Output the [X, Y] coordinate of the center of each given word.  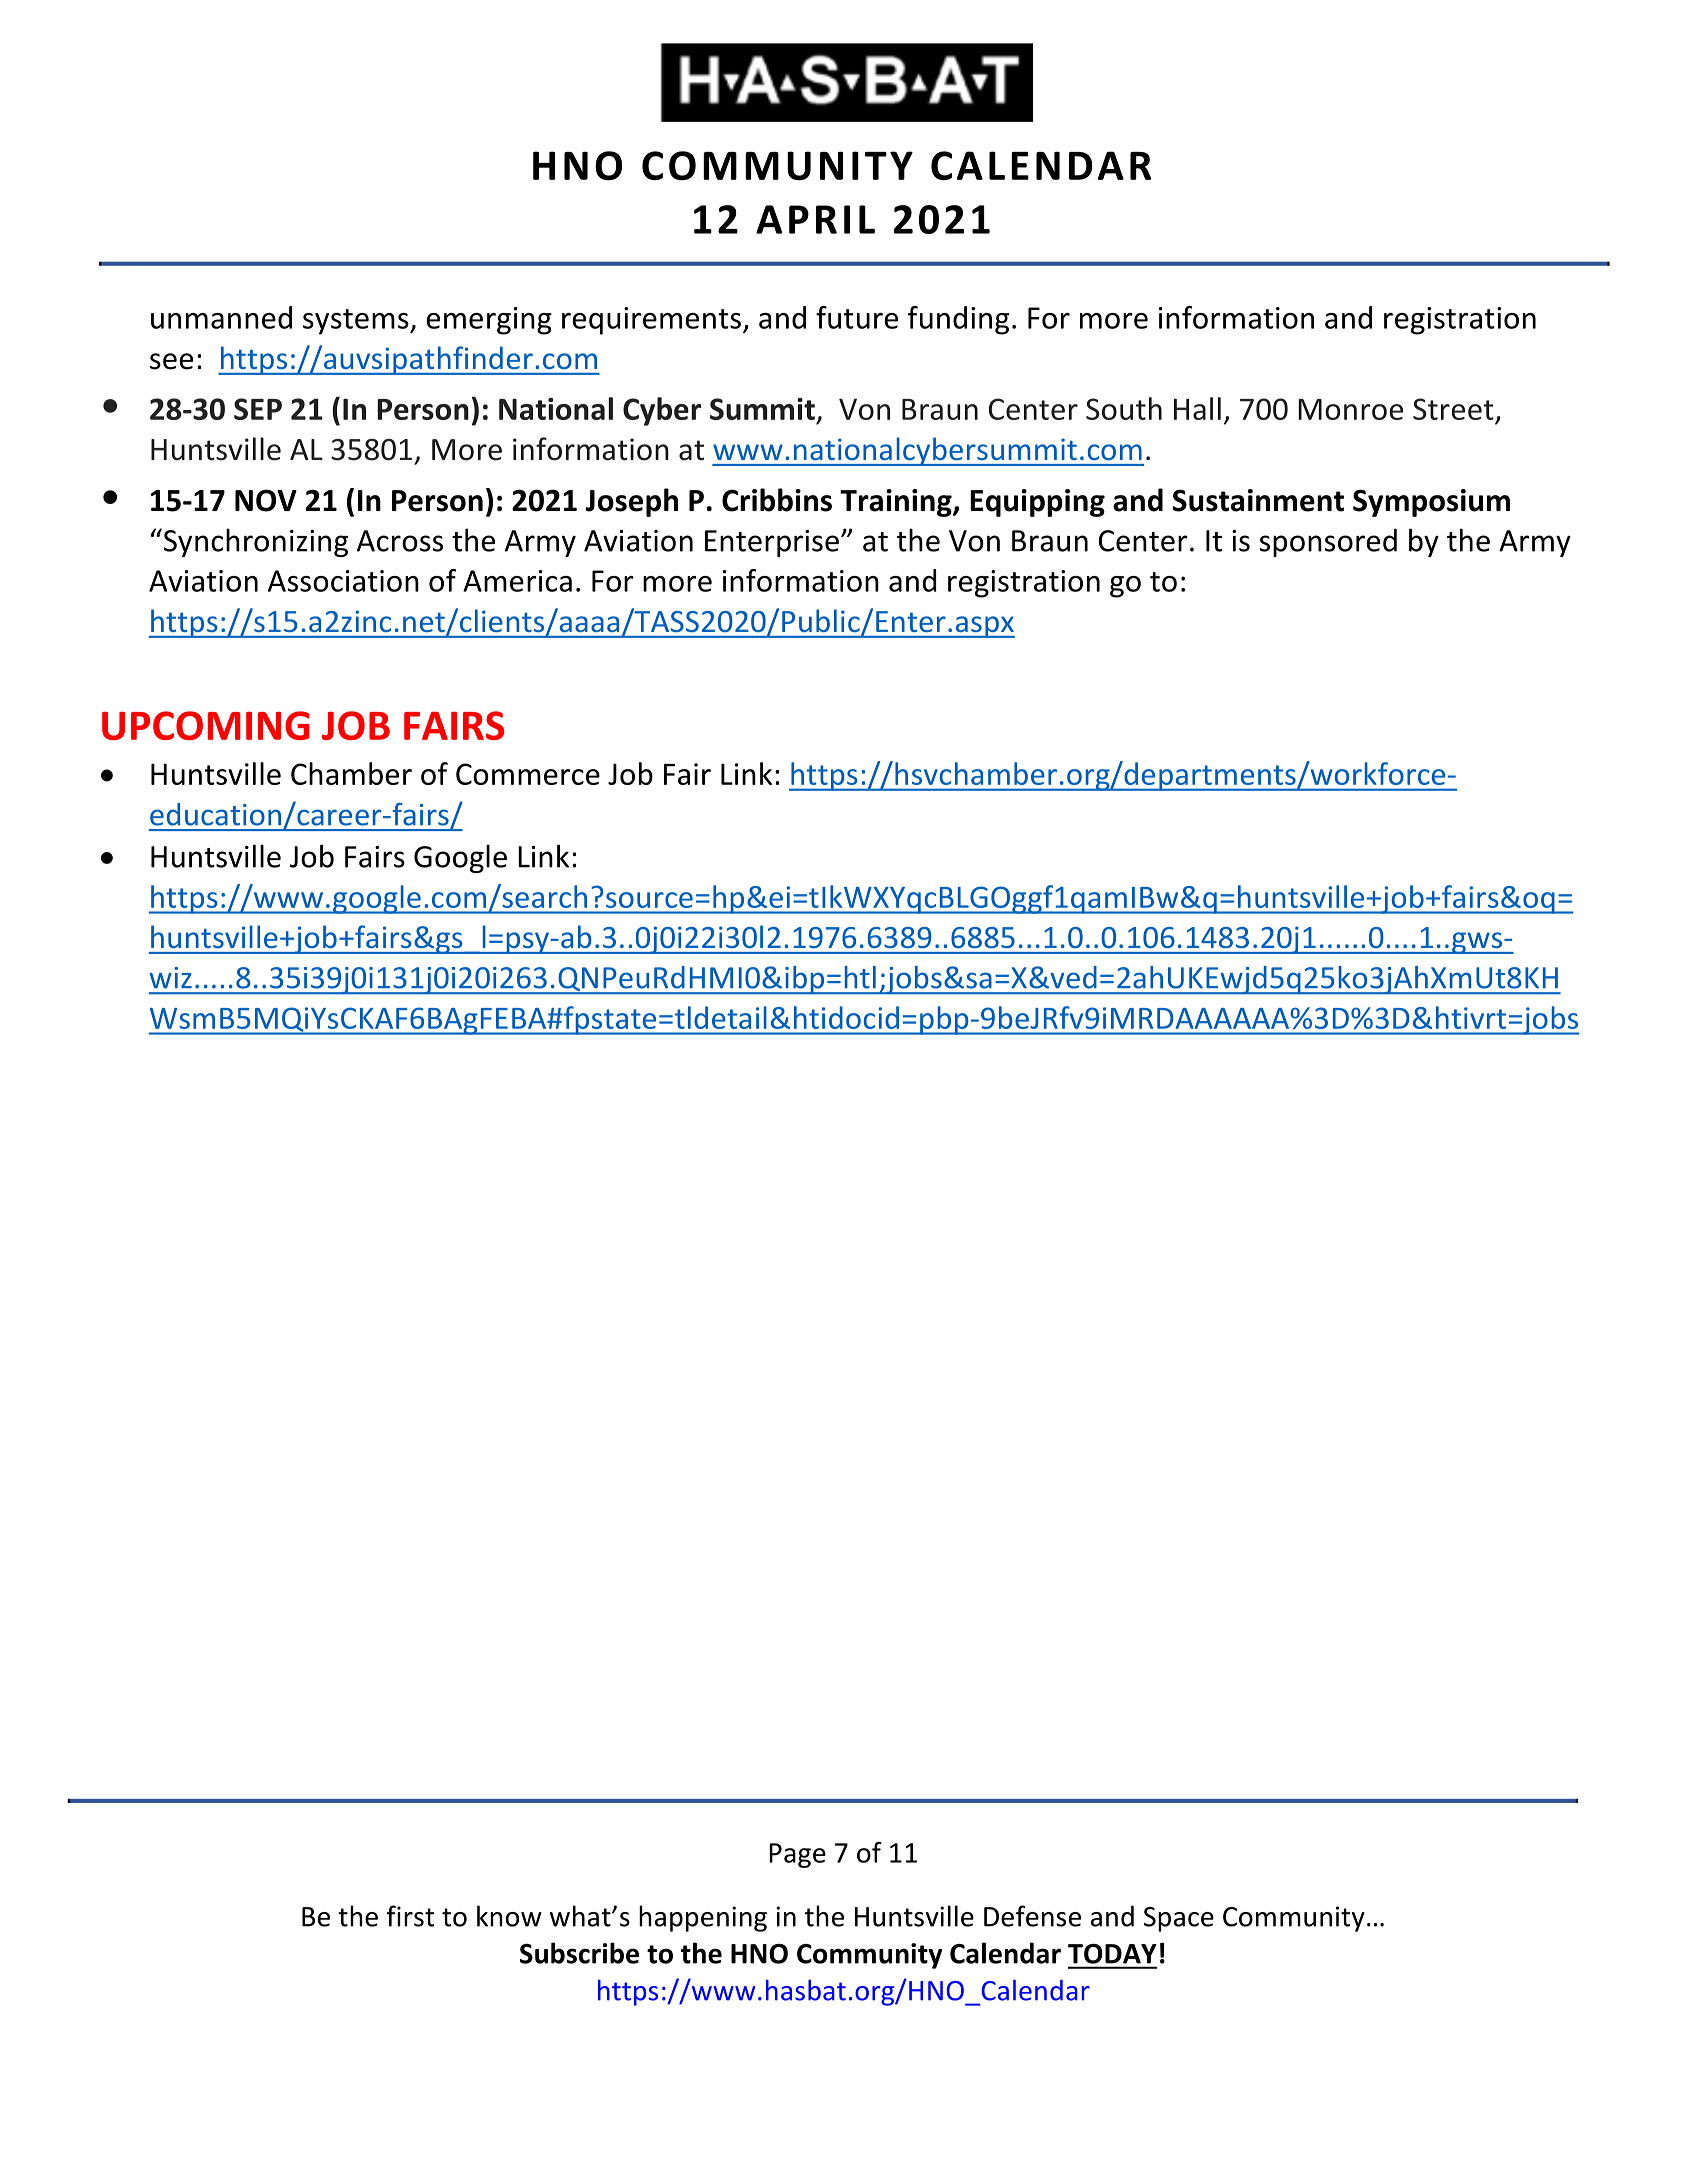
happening [703, 1918]
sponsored [1328, 543]
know [509, 1916]
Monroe [1350, 409]
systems [357, 322]
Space [1179, 1919]
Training [897, 503]
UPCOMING [206, 725]
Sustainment [1258, 500]
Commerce [528, 774]
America [517, 581]
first [410, 1916]
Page [797, 1855]
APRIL [815, 219]
